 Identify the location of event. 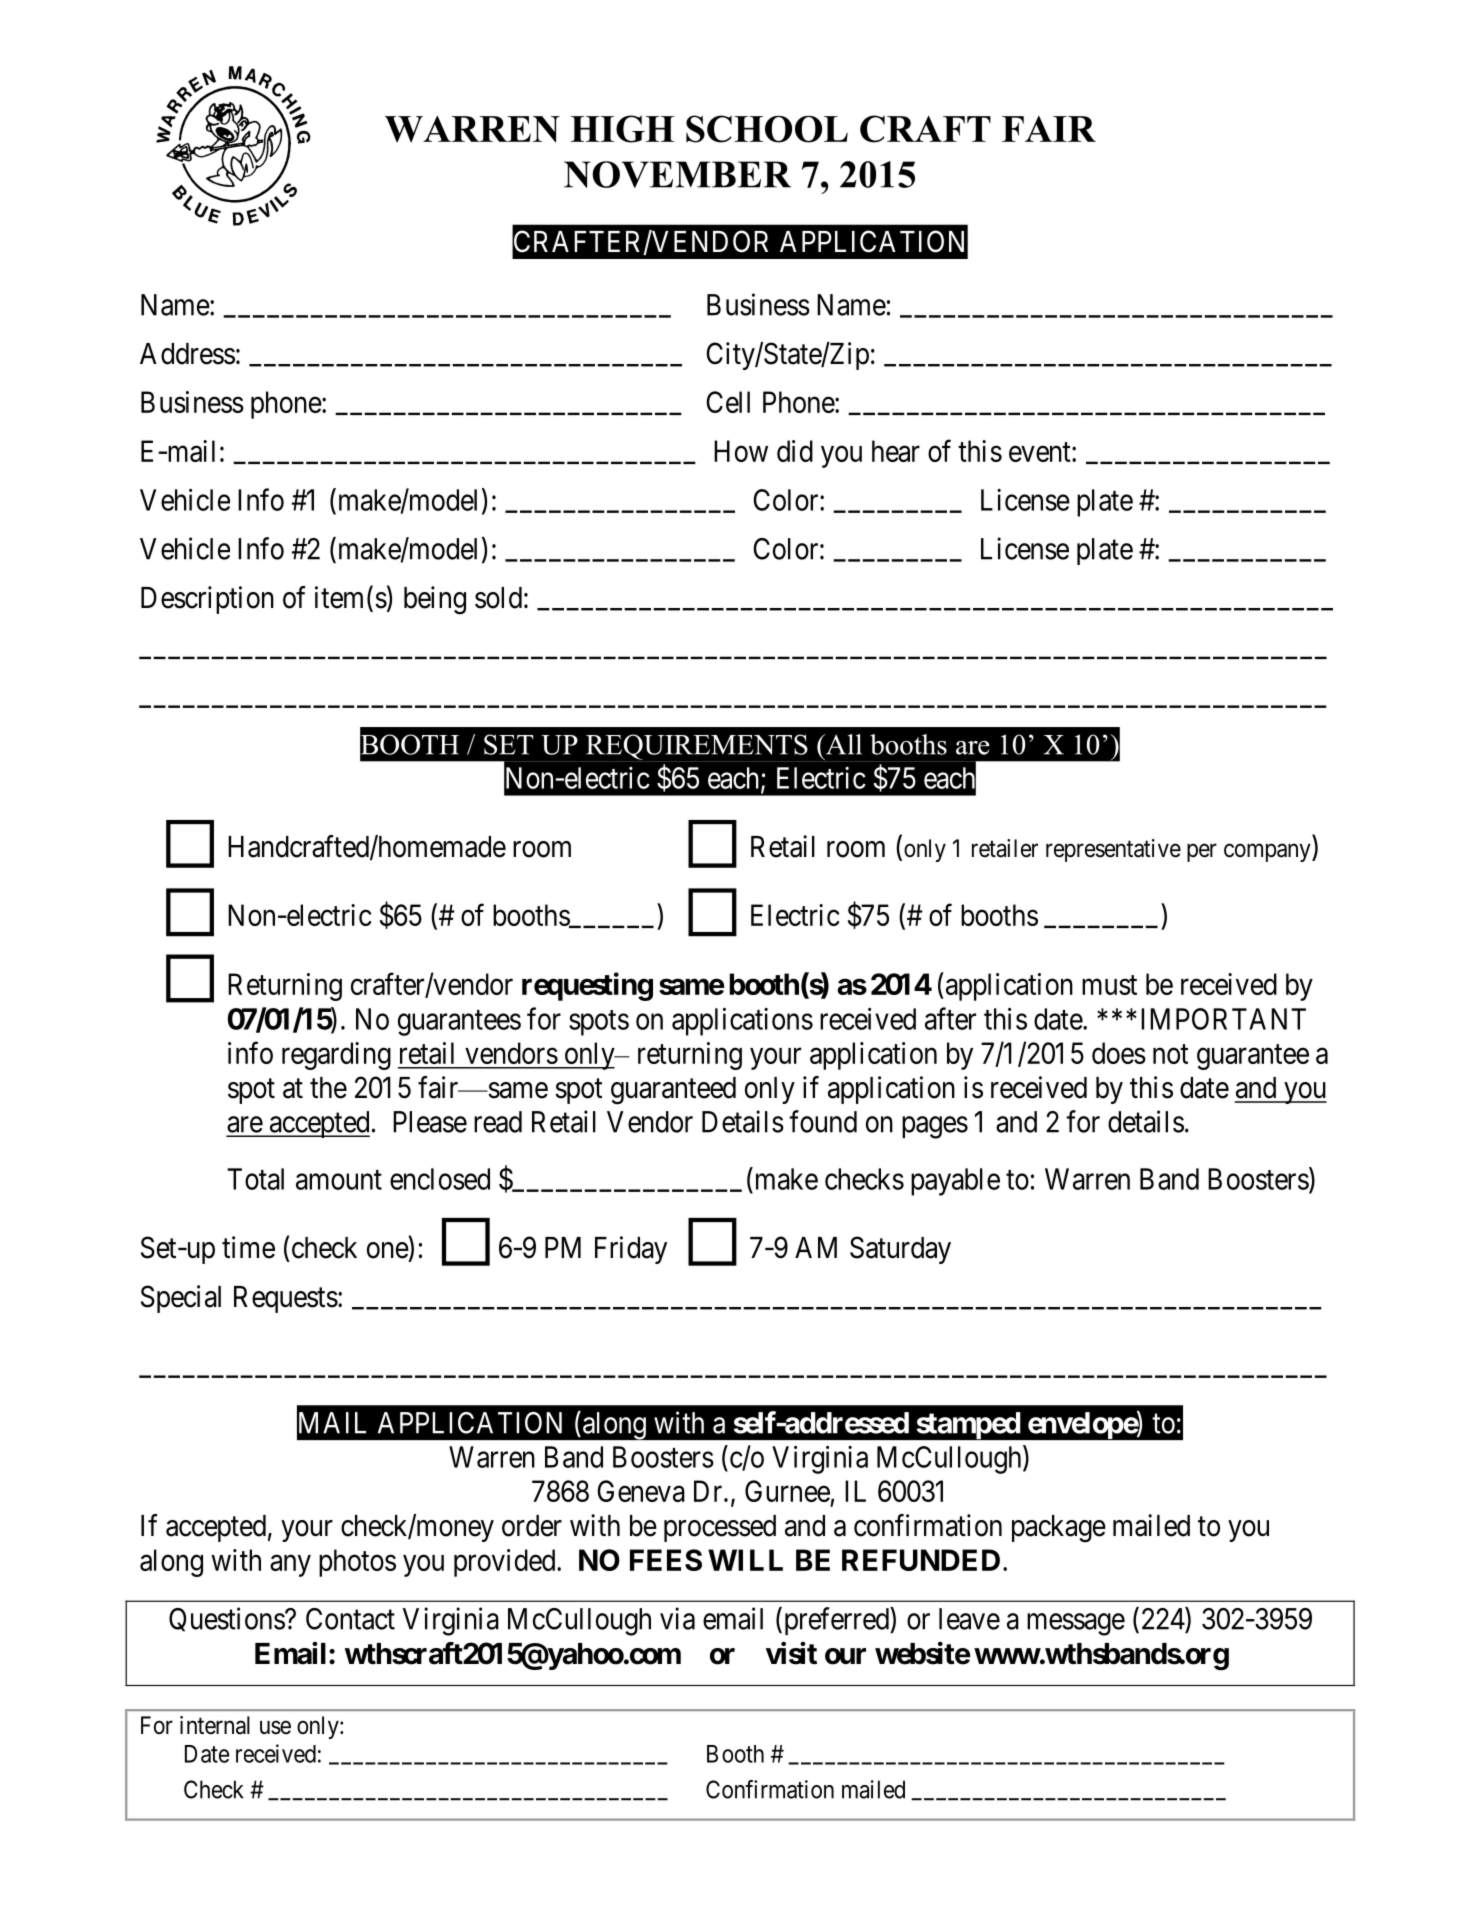
(1041, 452).
